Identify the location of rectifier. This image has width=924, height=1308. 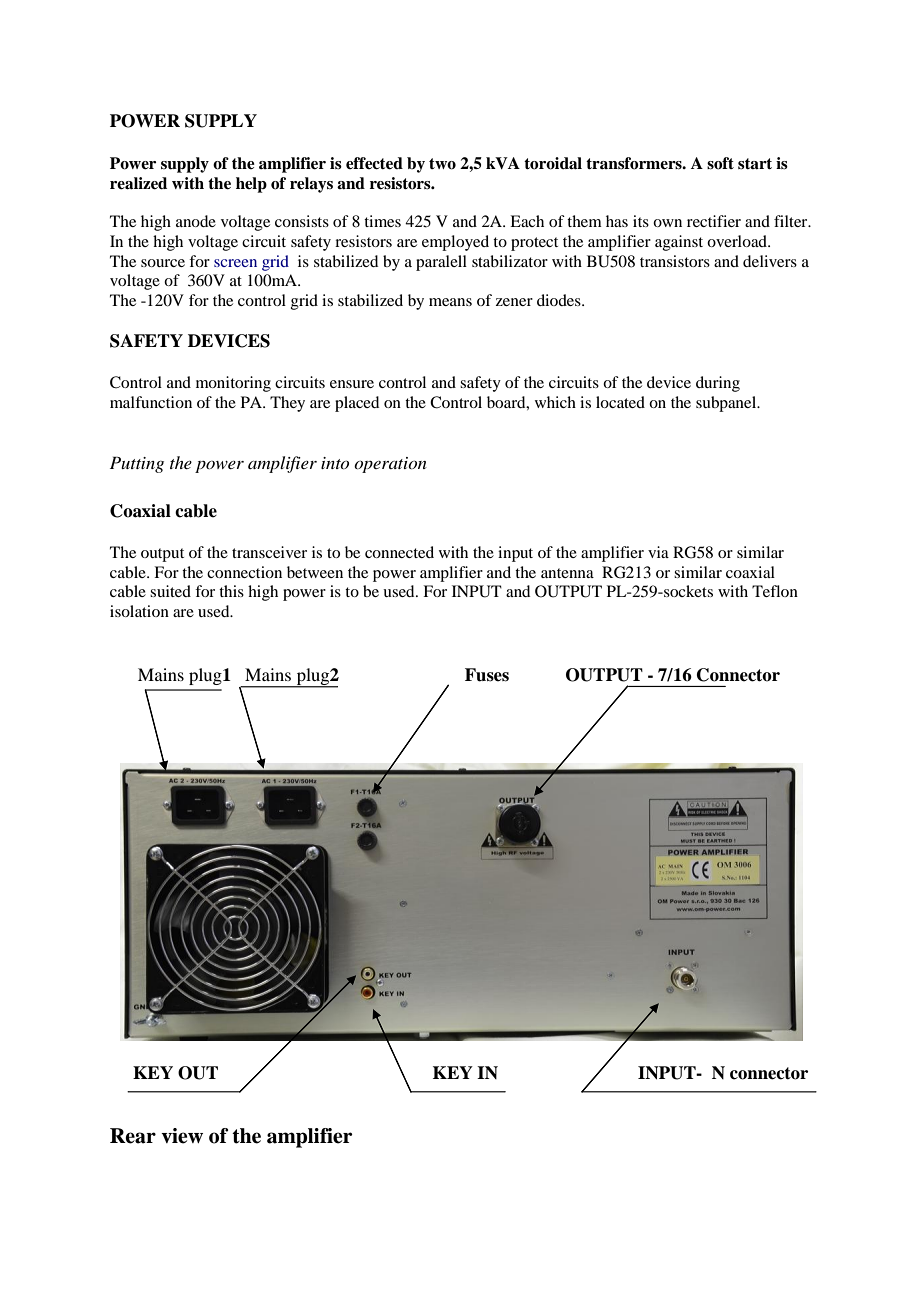
(714, 221).
